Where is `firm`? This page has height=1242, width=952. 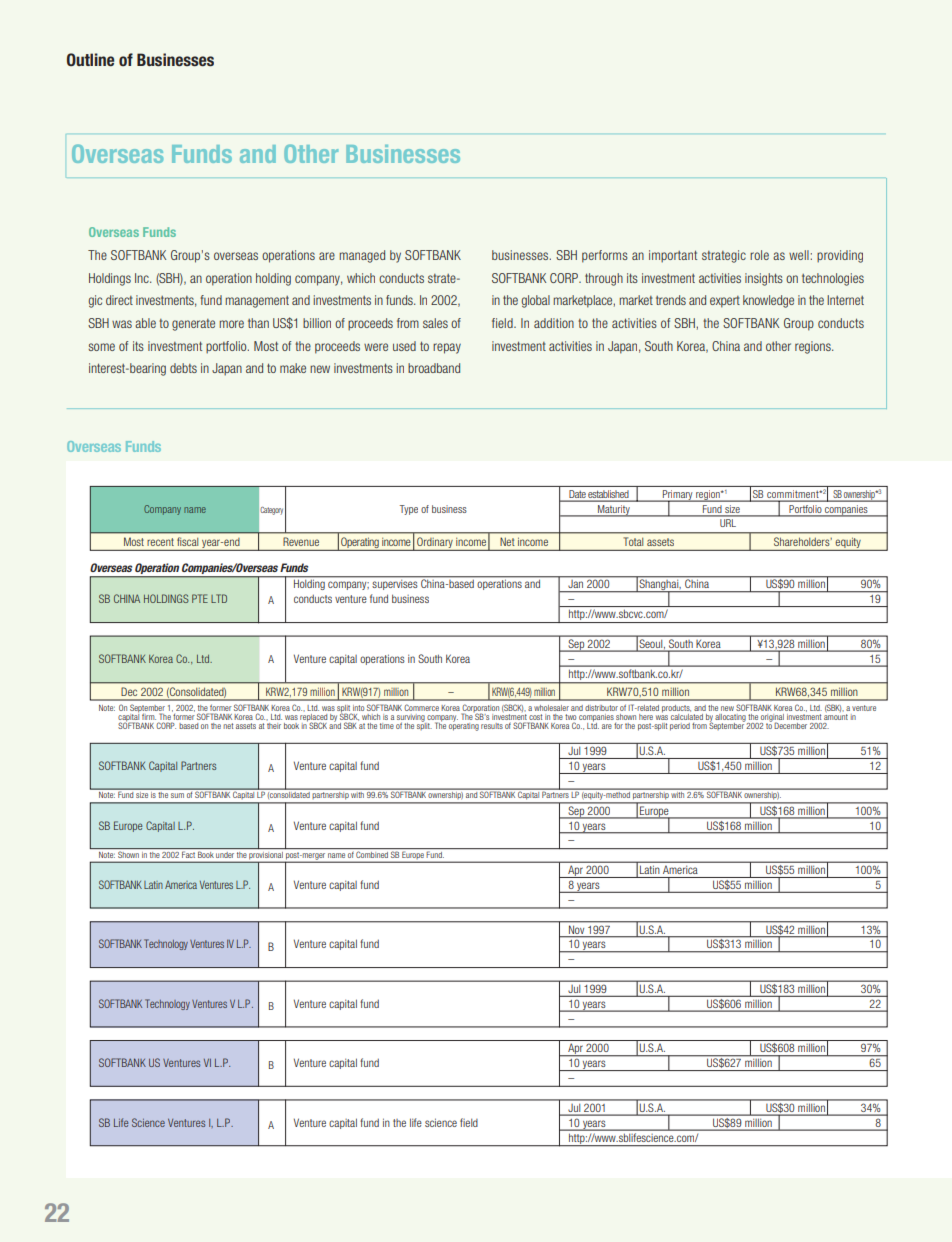 firm is located at coordinates (149, 717).
